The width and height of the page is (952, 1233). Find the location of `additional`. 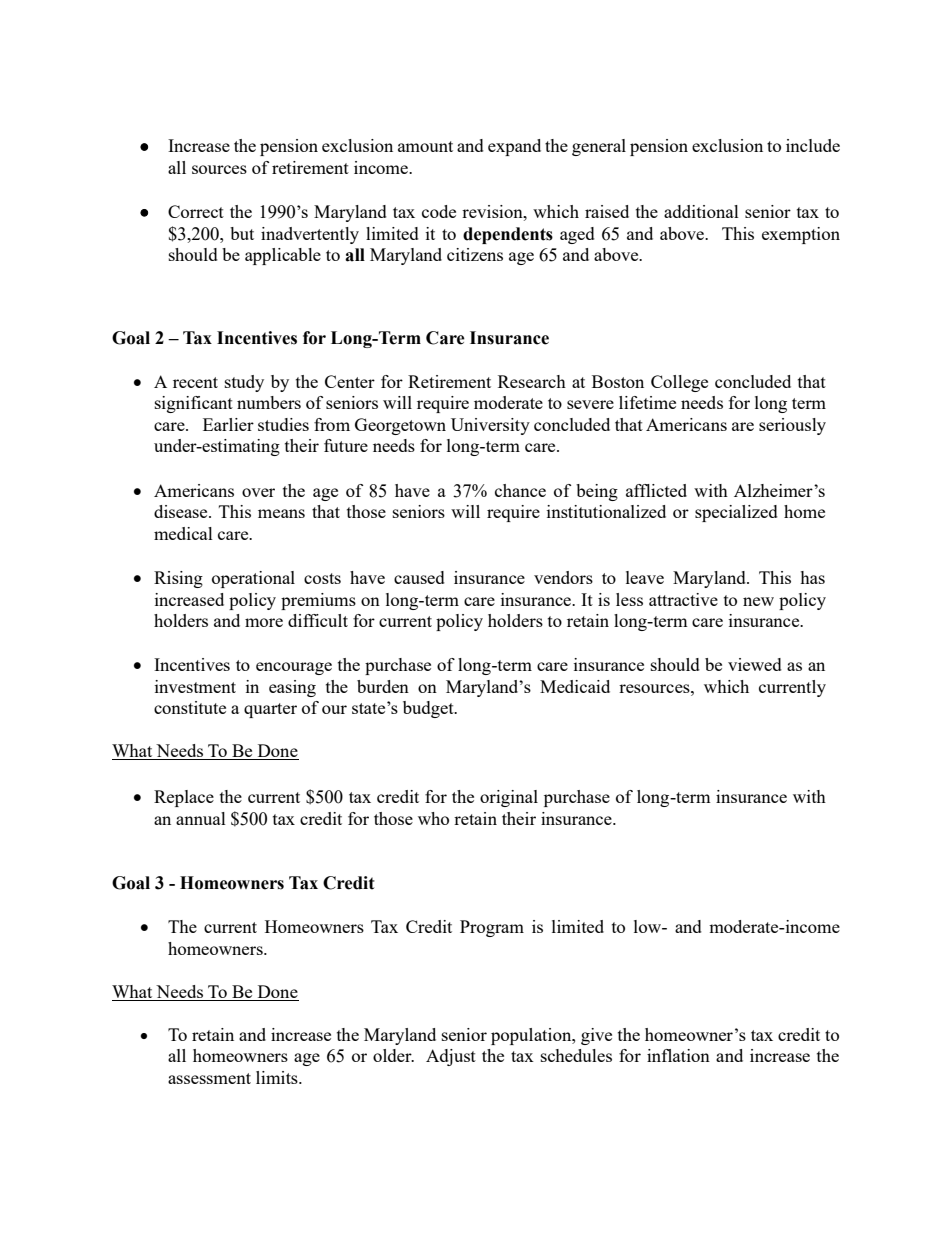

additional is located at coordinates (701, 211).
